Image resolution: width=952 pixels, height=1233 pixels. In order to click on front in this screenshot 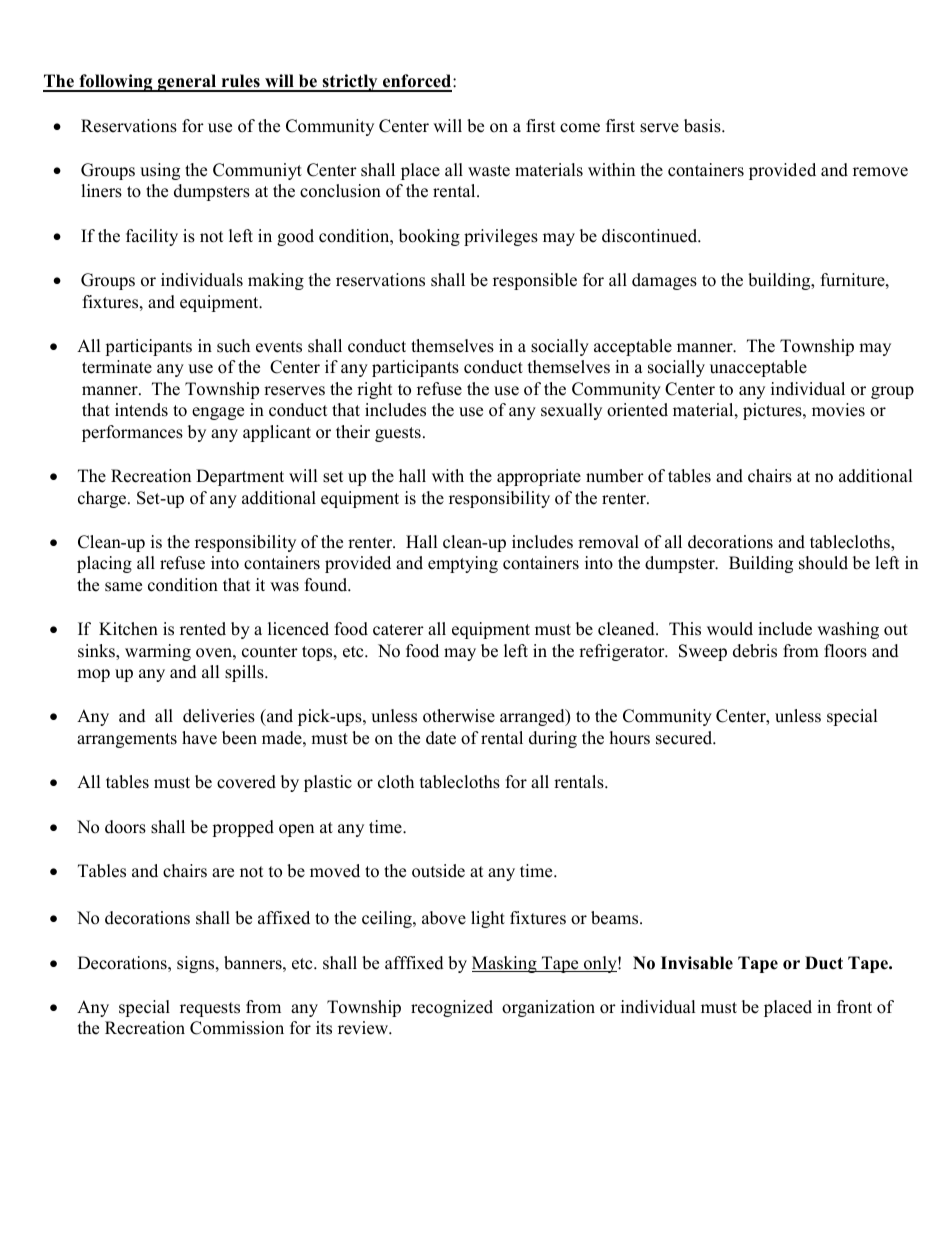, I will do `click(854, 1007)`.
